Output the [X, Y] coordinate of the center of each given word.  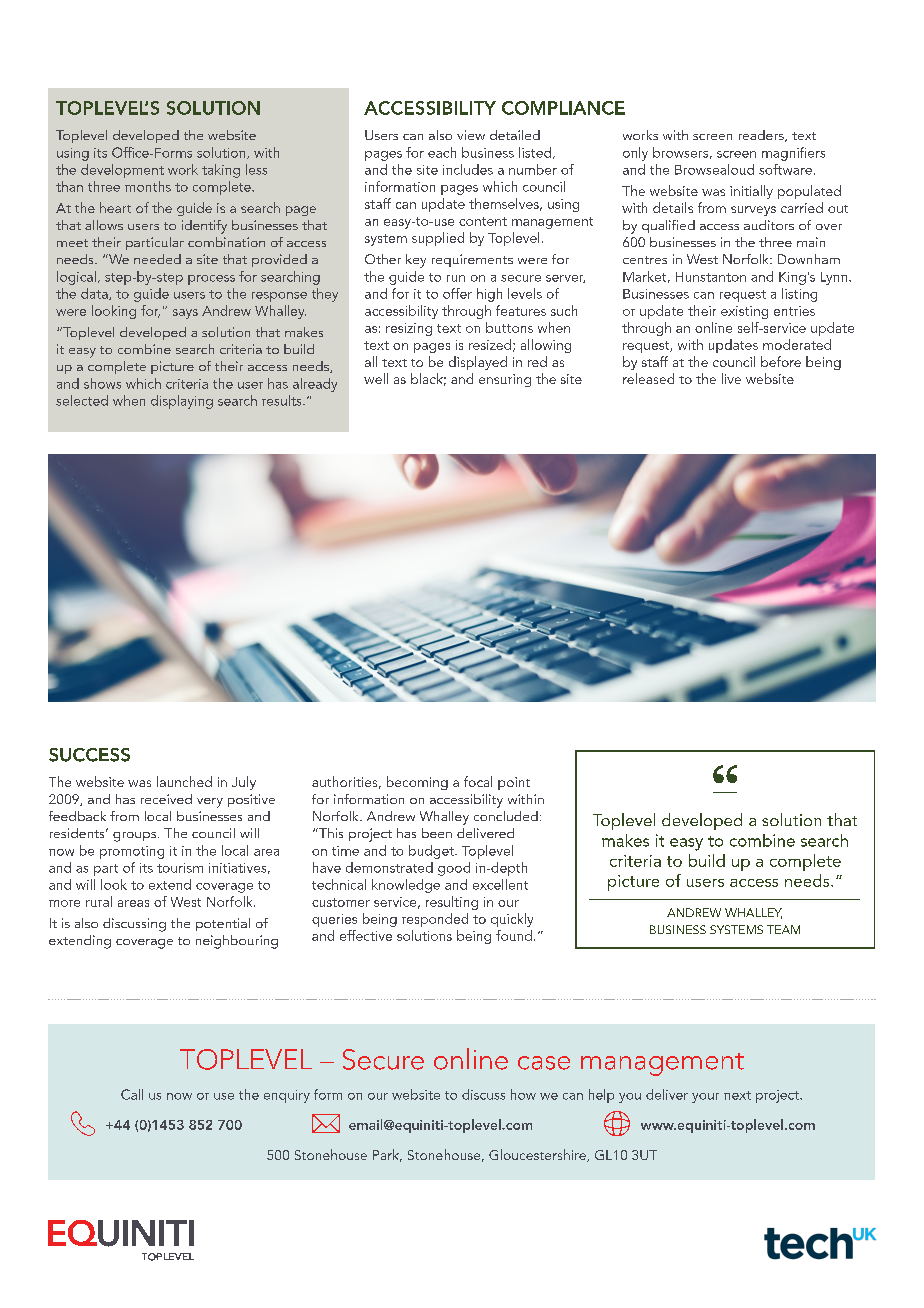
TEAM [783, 929]
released [648, 378]
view [471, 135]
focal [478, 781]
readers [762, 136]
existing [744, 312]
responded [435, 920]
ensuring [505, 380]
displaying [182, 402]
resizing [409, 329]
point [514, 783]
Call [132, 1094]
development [122, 171]
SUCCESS [89, 755]
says [185, 314]
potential [223, 924]
